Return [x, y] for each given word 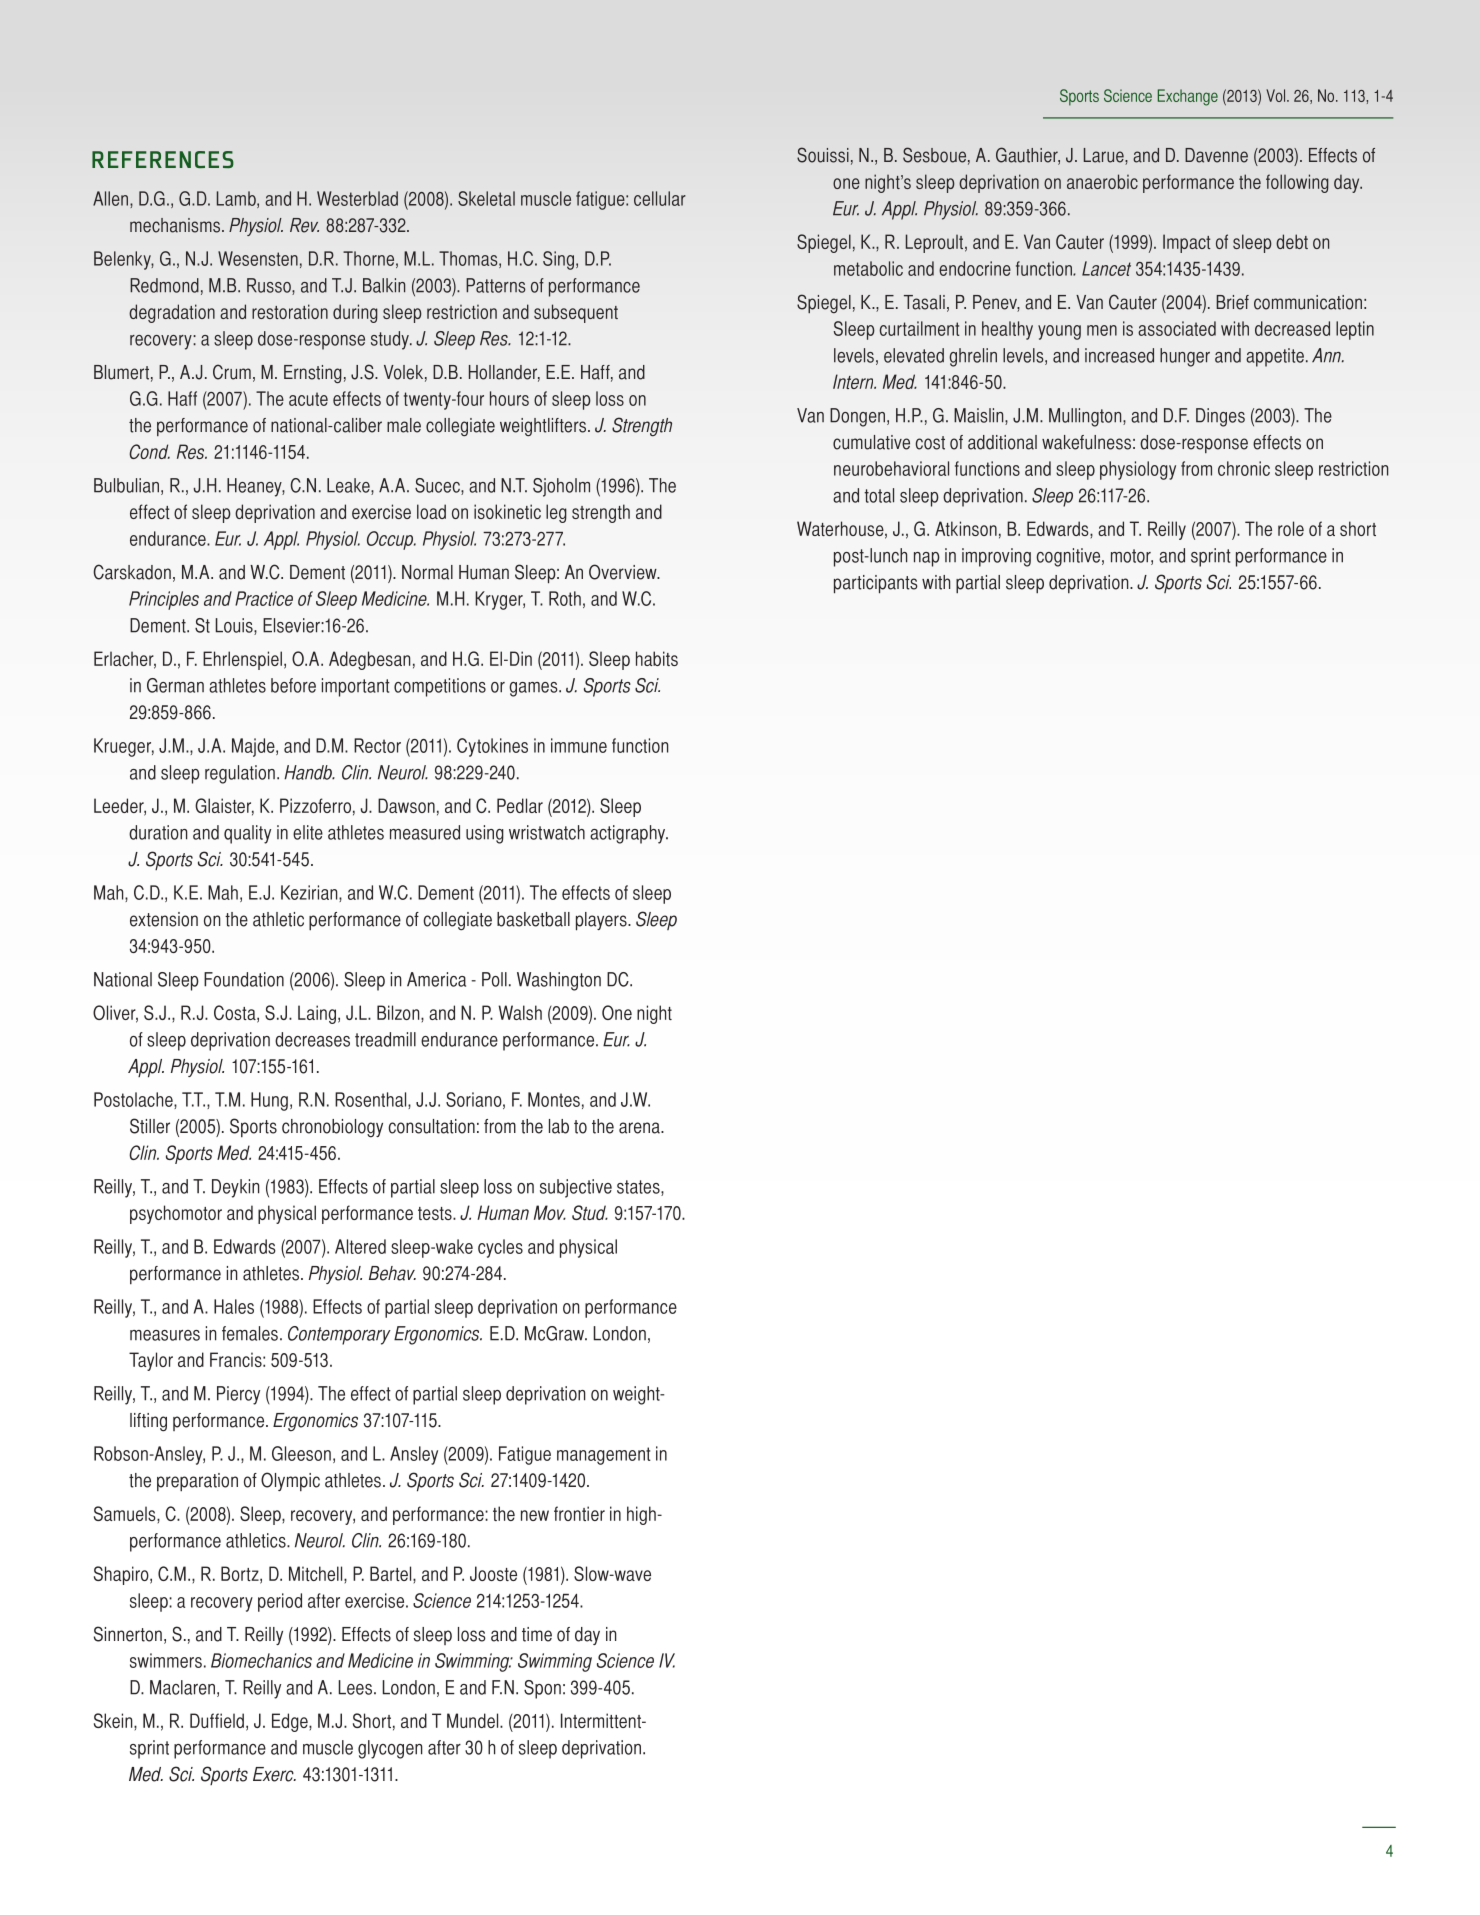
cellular [660, 198]
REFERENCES [163, 159]
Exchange [1188, 97]
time [537, 1634]
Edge [291, 1722]
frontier [579, 1513]
